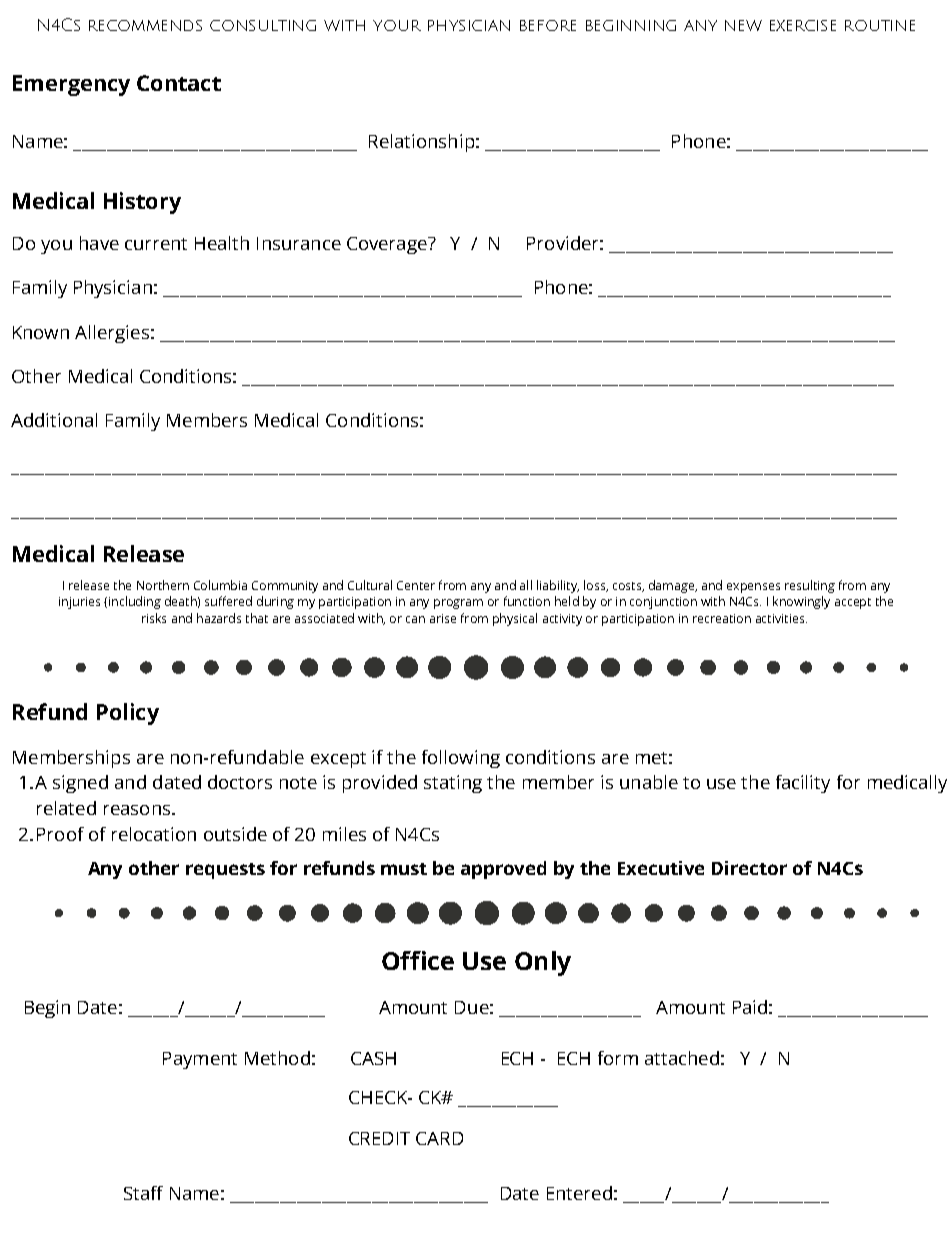 The image size is (952, 1233). I want to click on Staff, so click(143, 1193).
